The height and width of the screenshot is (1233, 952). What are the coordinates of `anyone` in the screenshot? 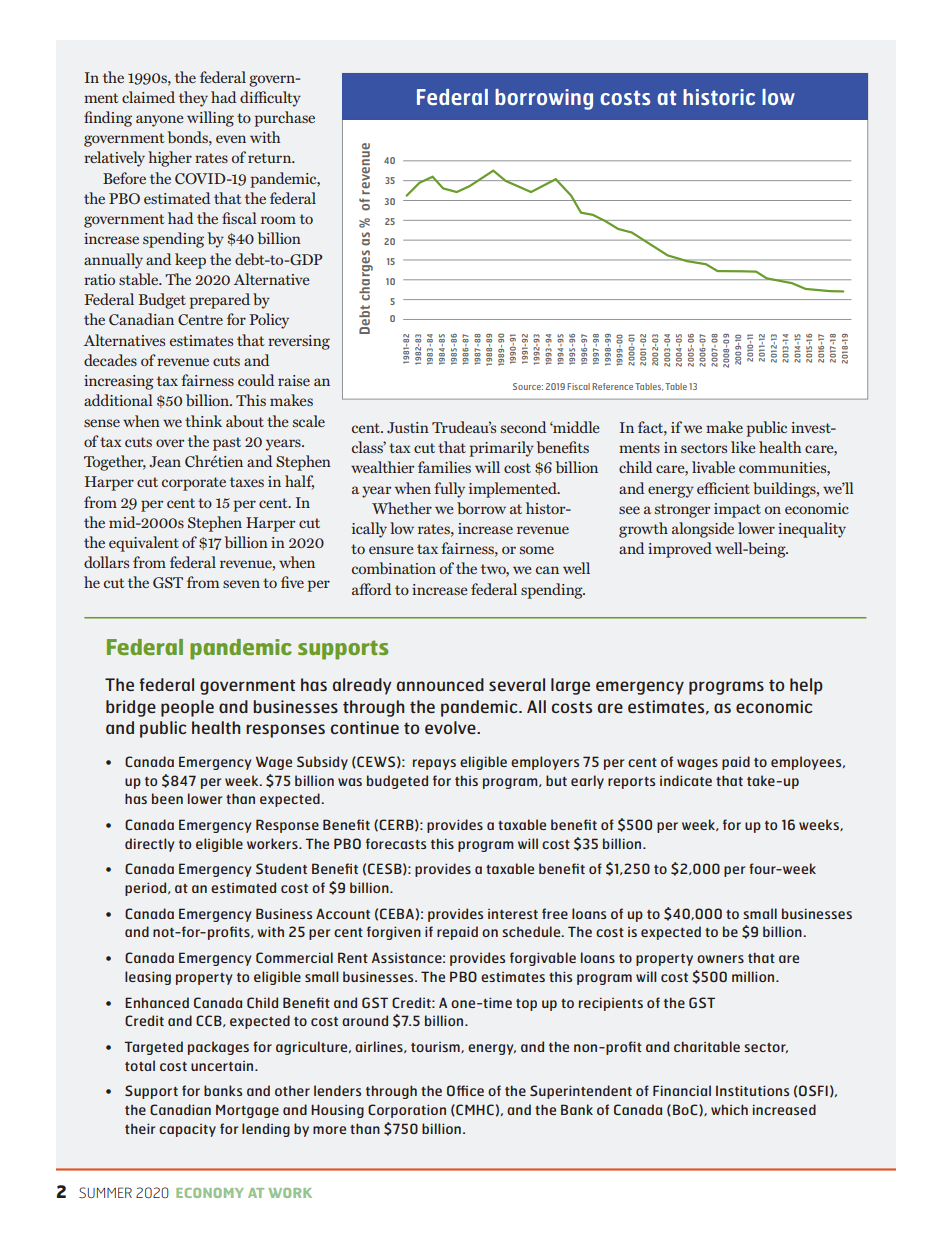 It's located at (160, 121).
